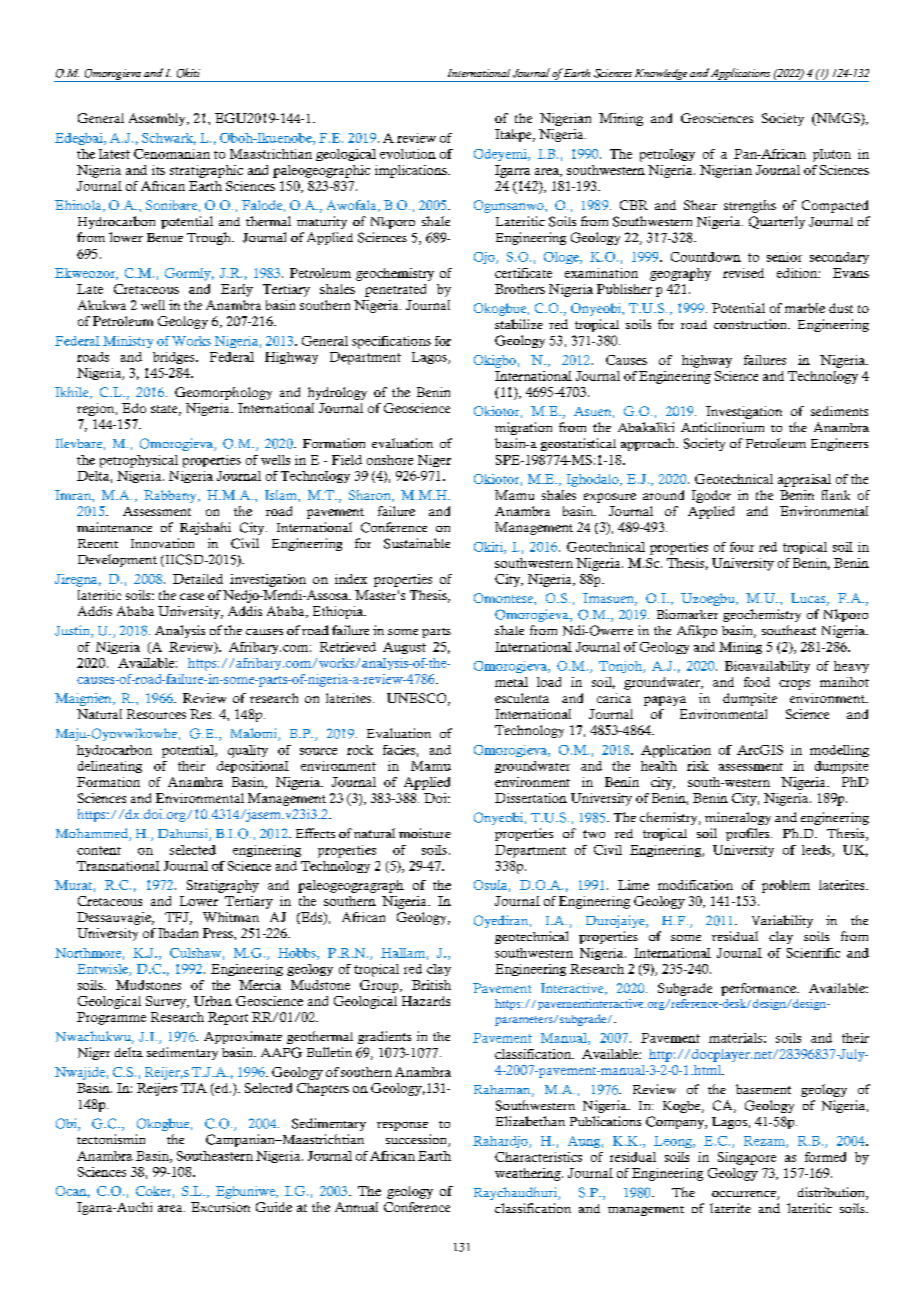 The width and height of the screenshot is (924, 1308). What do you see at coordinates (158, 119) in the screenshot?
I see `Assembly` at bounding box center [158, 119].
